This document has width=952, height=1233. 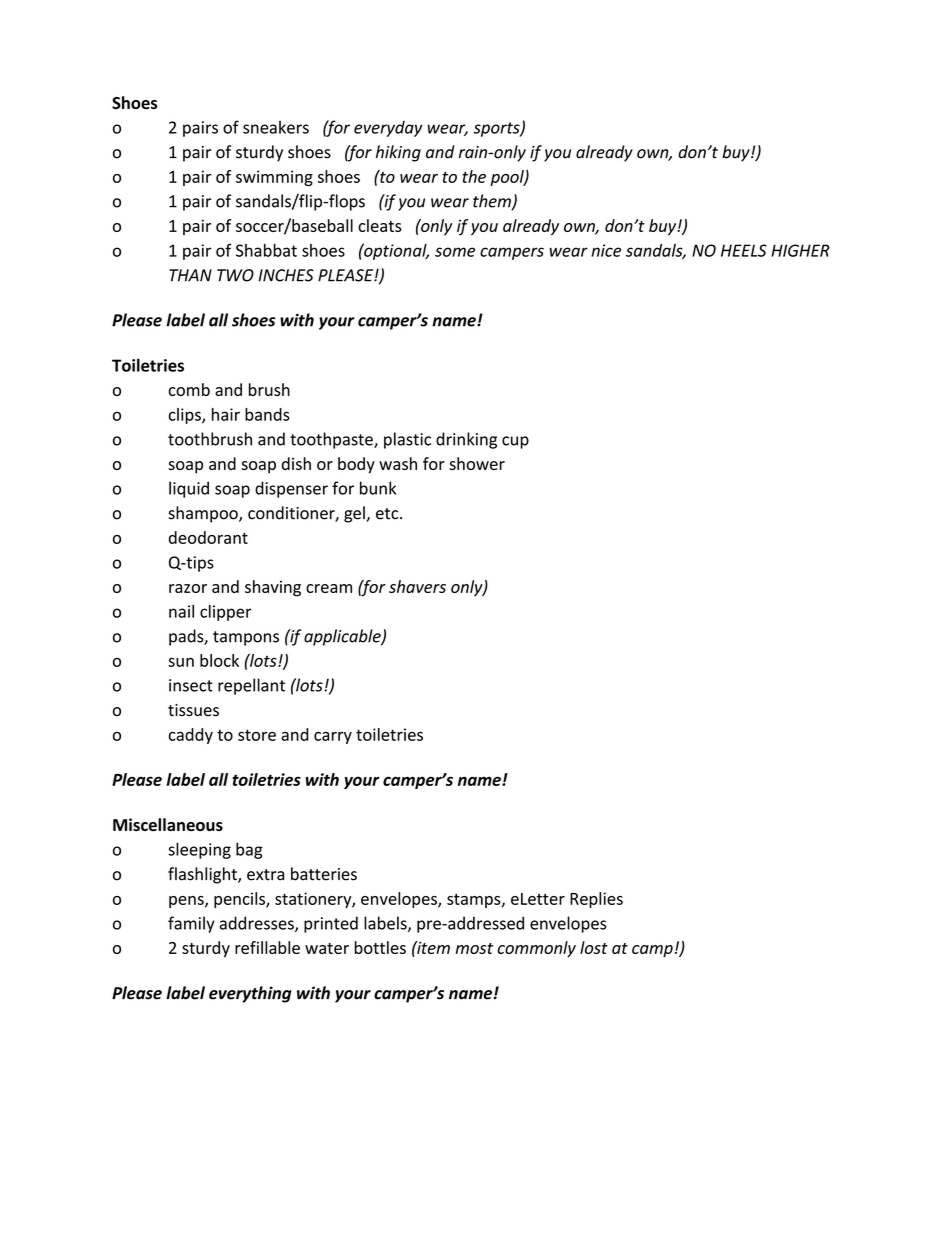 What do you see at coordinates (800, 250) in the document?
I see `HIGHER` at bounding box center [800, 250].
